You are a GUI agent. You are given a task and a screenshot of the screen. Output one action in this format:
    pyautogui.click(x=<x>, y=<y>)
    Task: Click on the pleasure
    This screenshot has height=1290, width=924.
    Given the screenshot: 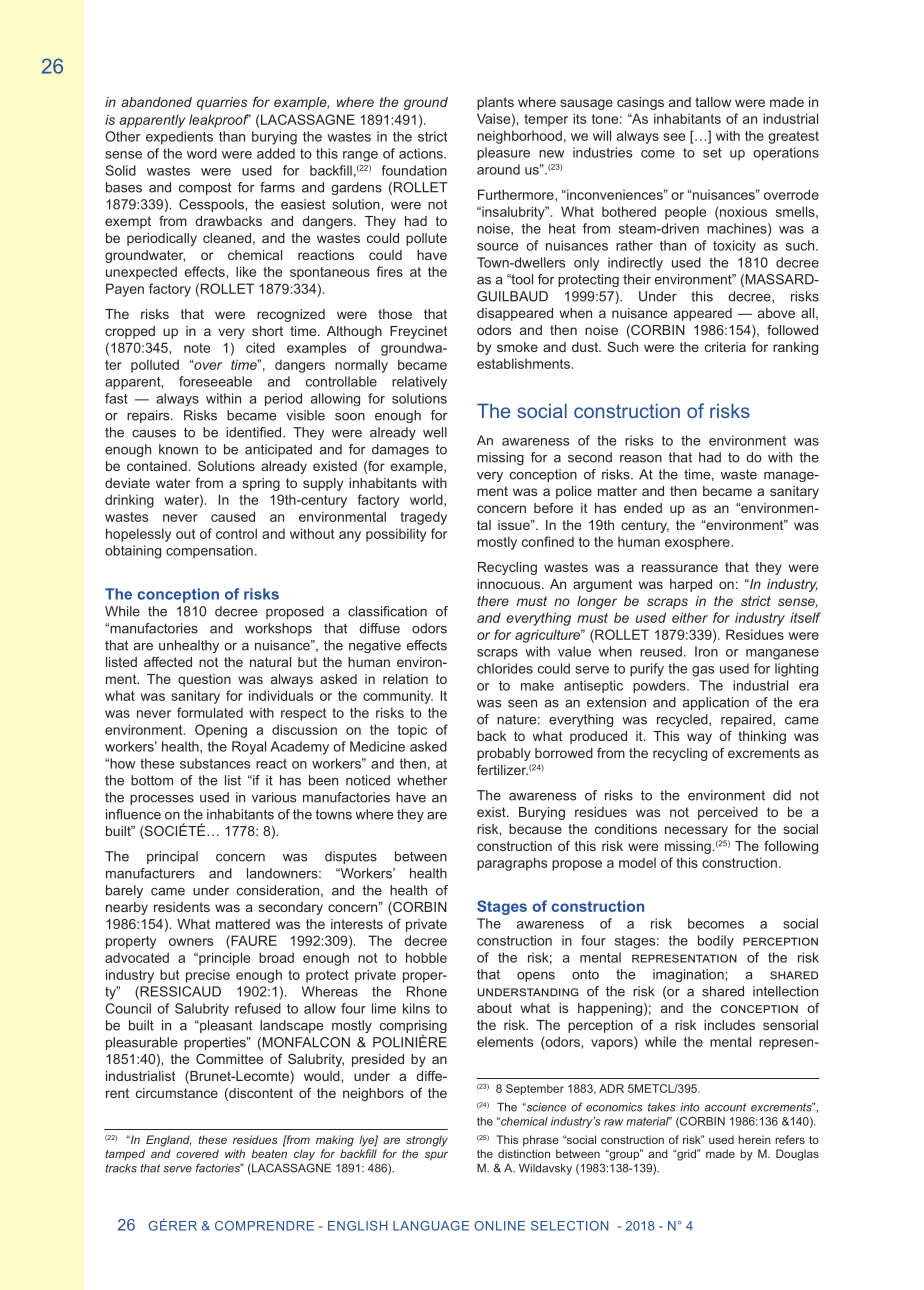 What is the action you would take?
    pyautogui.click(x=503, y=154)
